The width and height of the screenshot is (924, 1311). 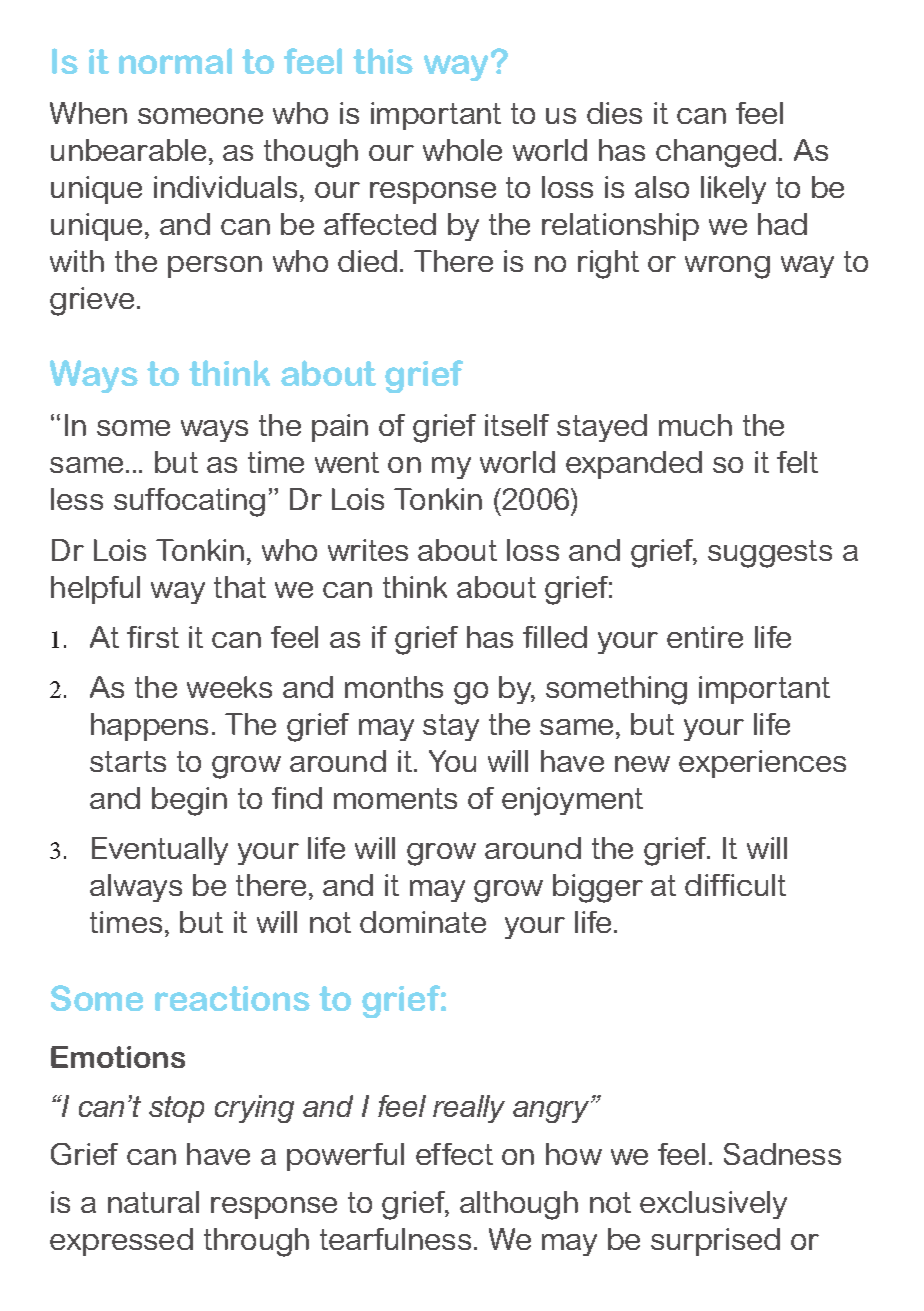 I want to click on changed, so click(x=716, y=153).
